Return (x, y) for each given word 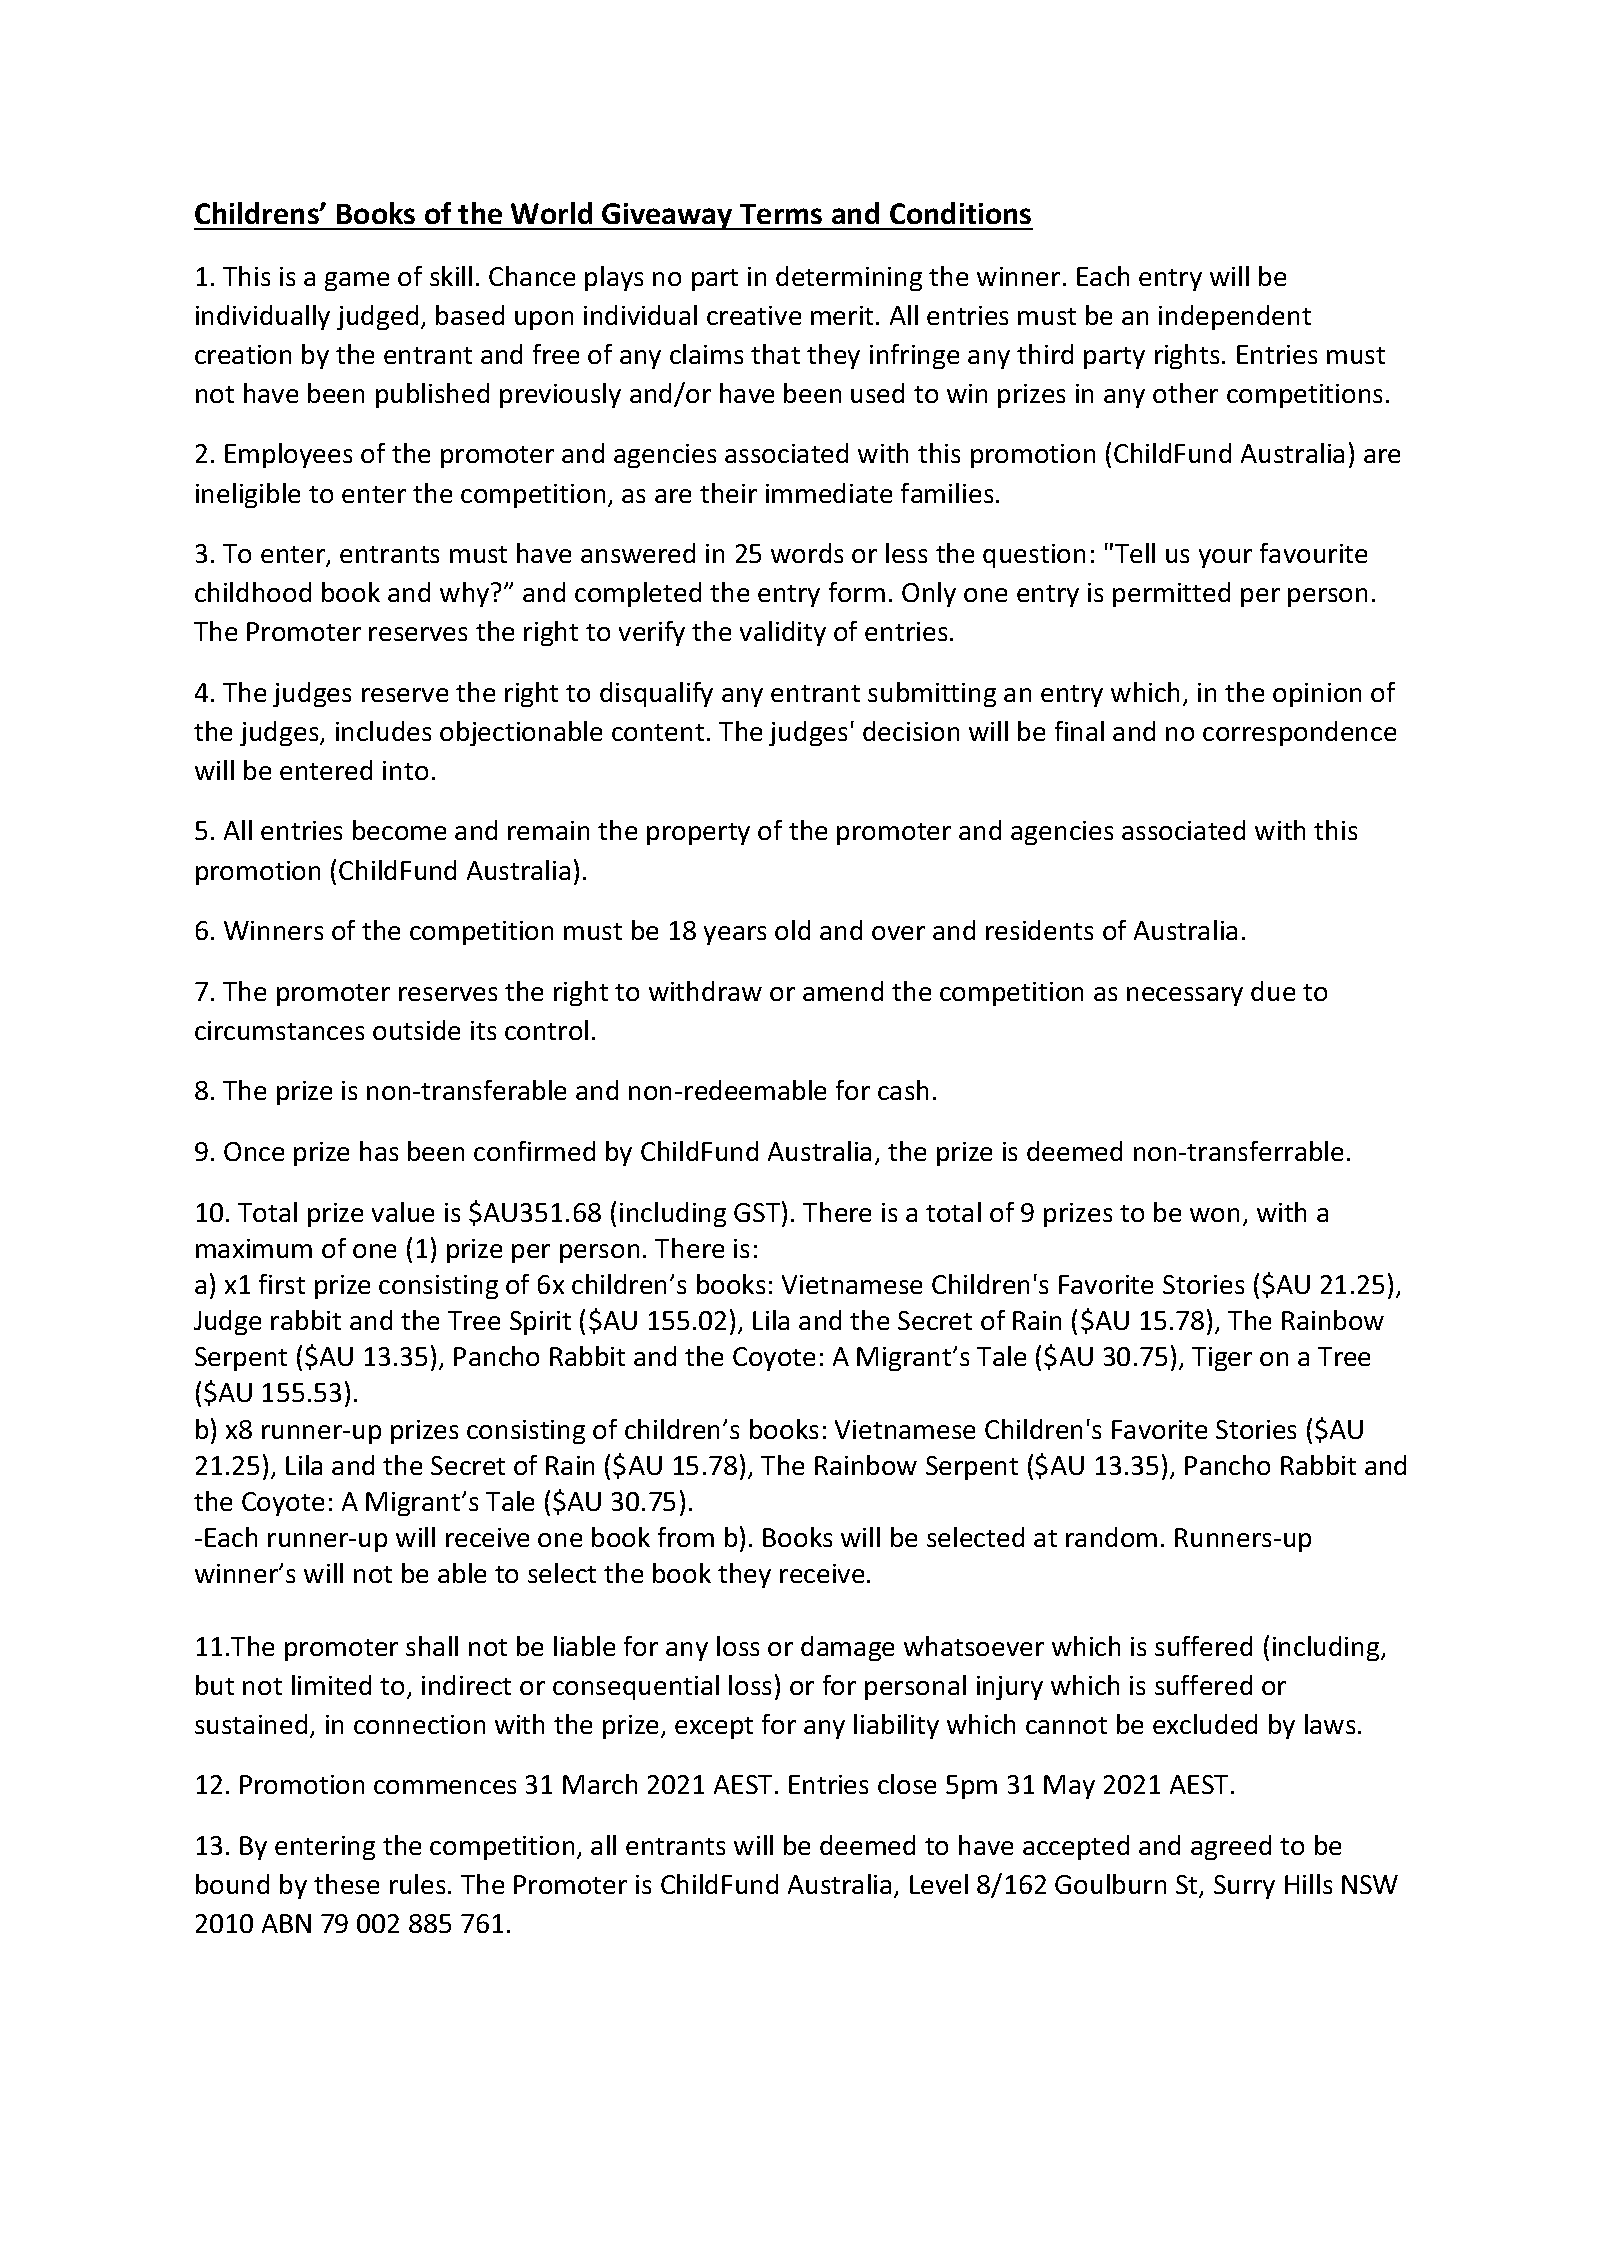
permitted (1171, 594)
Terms (781, 214)
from (686, 1537)
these (346, 1884)
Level (939, 1884)
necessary (1185, 996)
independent (1235, 317)
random (1111, 1537)
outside (416, 1030)
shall (432, 1646)
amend (843, 991)
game (357, 281)
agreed (1231, 1847)
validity (783, 633)
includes (383, 731)
